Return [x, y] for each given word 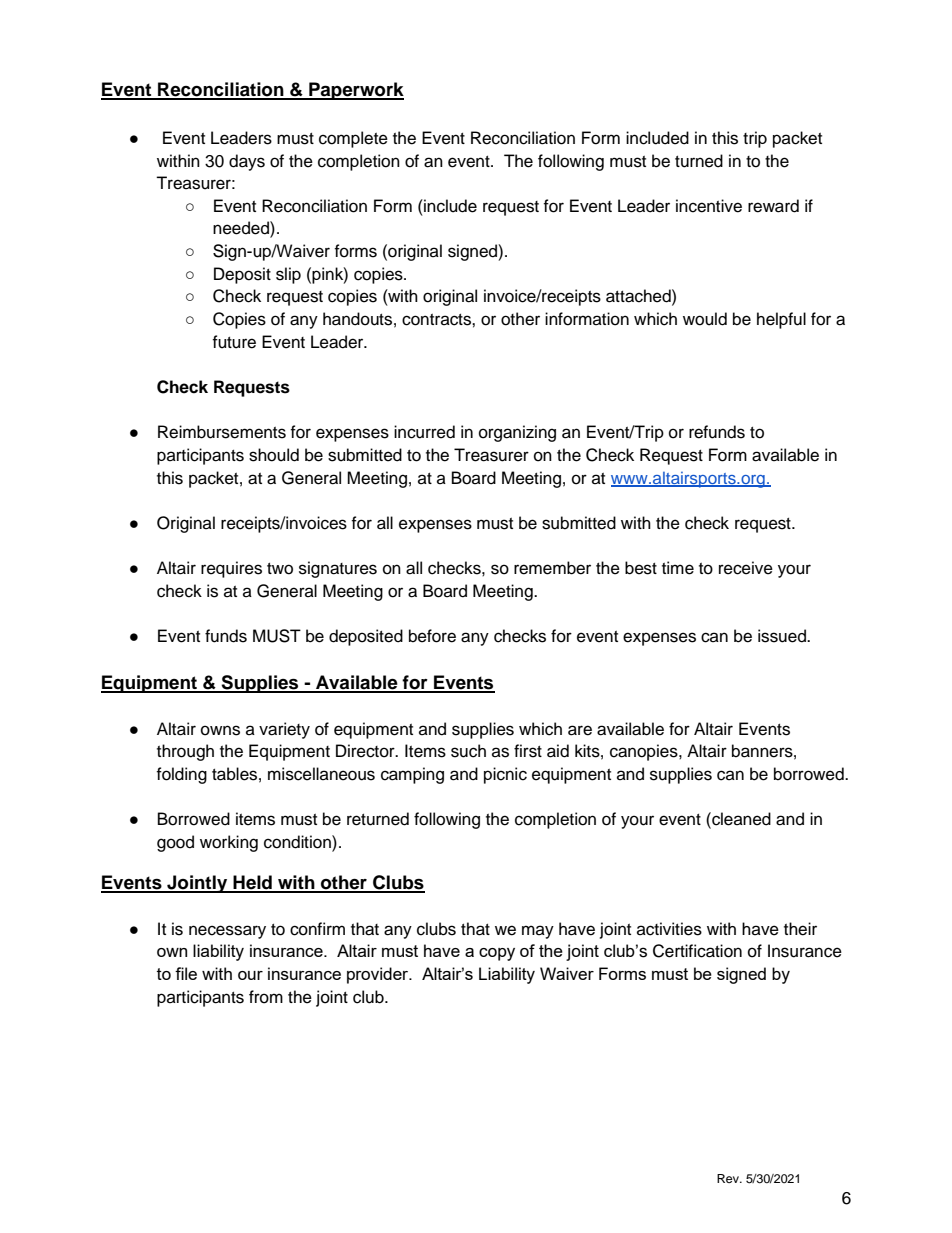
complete [353, 139]
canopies [645, 752]
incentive [709, 206]
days [247, 162]
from [266, 997]
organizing [517, 433]
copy [497, 954]
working [229, 843]
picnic [505, 775]
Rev [729, 1178]
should [274, 455]
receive [746, 568]
